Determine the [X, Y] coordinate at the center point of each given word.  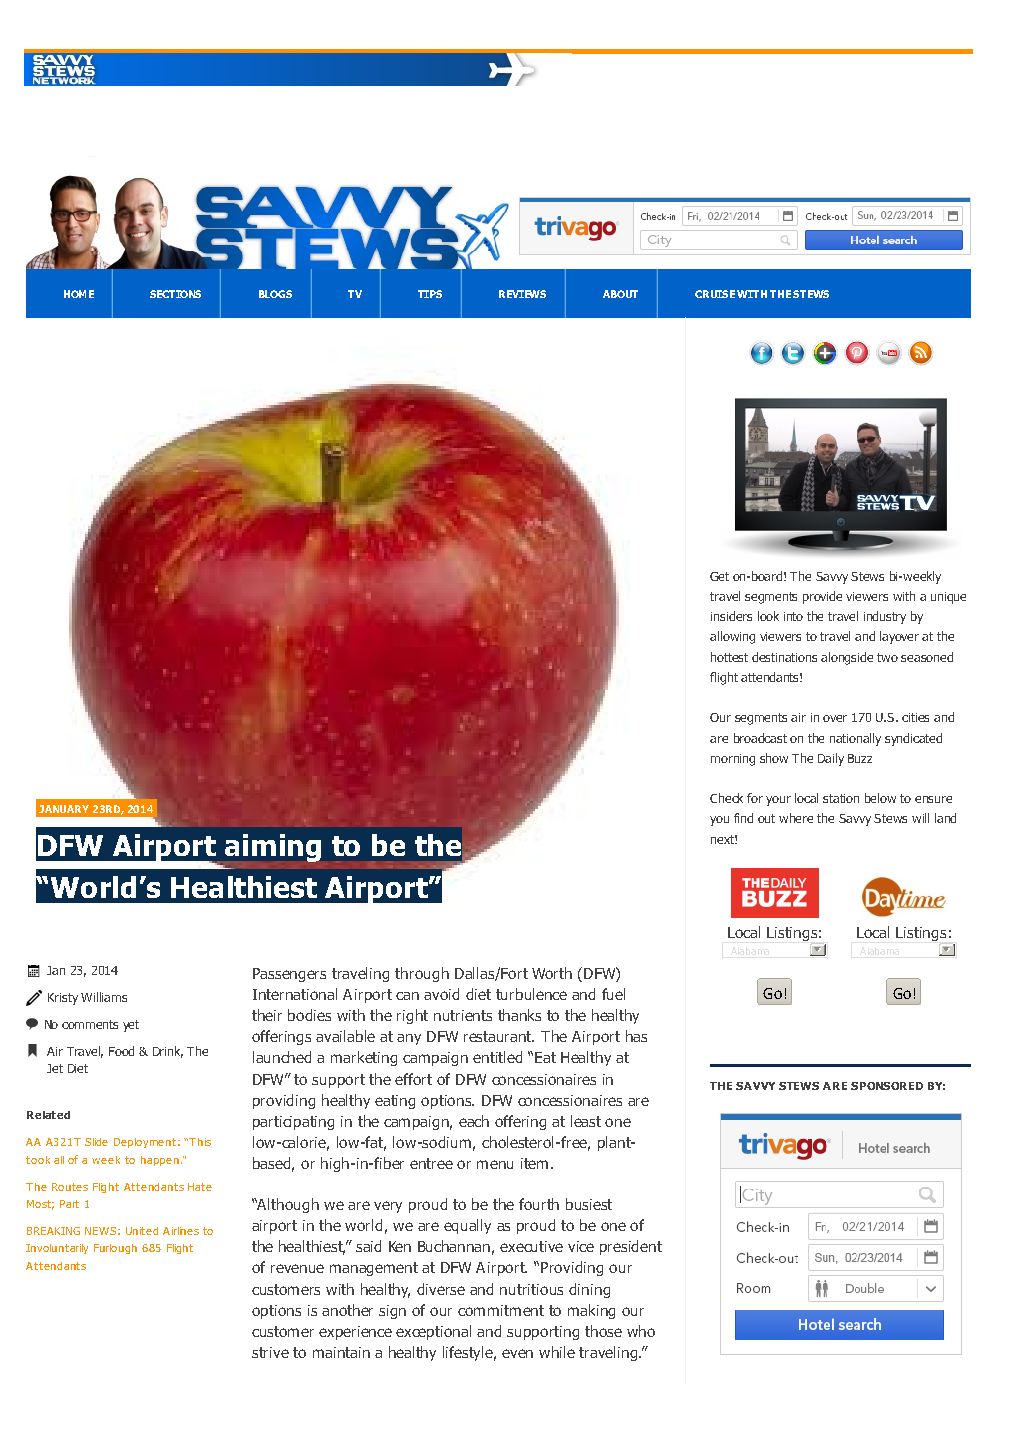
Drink [168, 1052]
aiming [273, 848]
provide [822, 597]
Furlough [115, 1249]
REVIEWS [522, 294]
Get [719, 576]
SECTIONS [175, 294]
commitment [501, 1310]
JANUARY [64, 809]
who [641, 1331]
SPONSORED [887, 1086]
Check [726, 798]
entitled [497, 1057]
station [841, 798]
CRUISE [715, 294]
